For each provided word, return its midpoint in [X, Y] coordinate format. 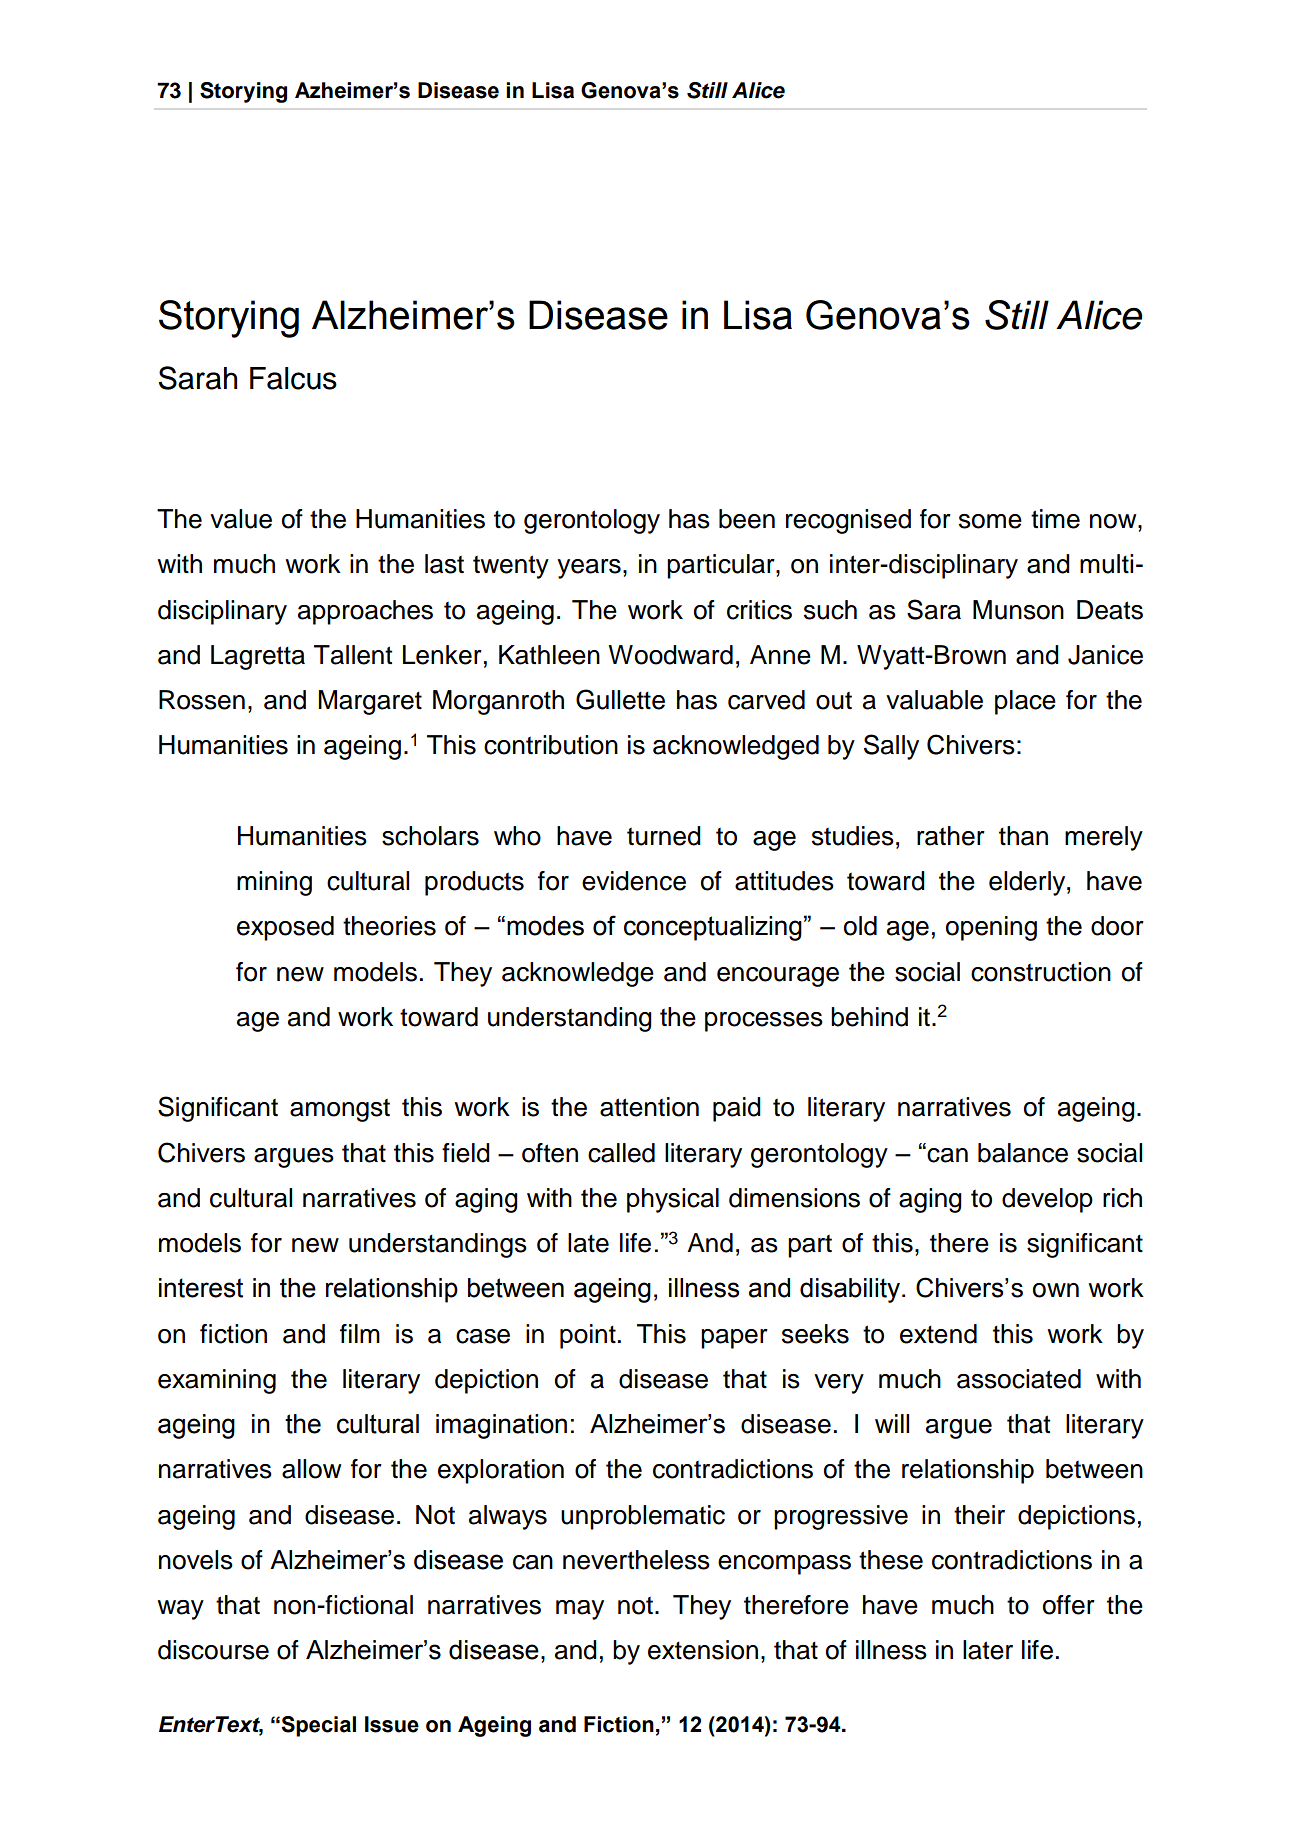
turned [664, 836]
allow [311, 1469]
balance [1023, 1153]
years [589, 569]
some [990, 521]
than [1023, 836]
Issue [392, 1724]
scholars [430, 836]
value [241, 519]
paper [734, 1339]
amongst [340, 1110]
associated [1019, 1379]
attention [649, 1107]
